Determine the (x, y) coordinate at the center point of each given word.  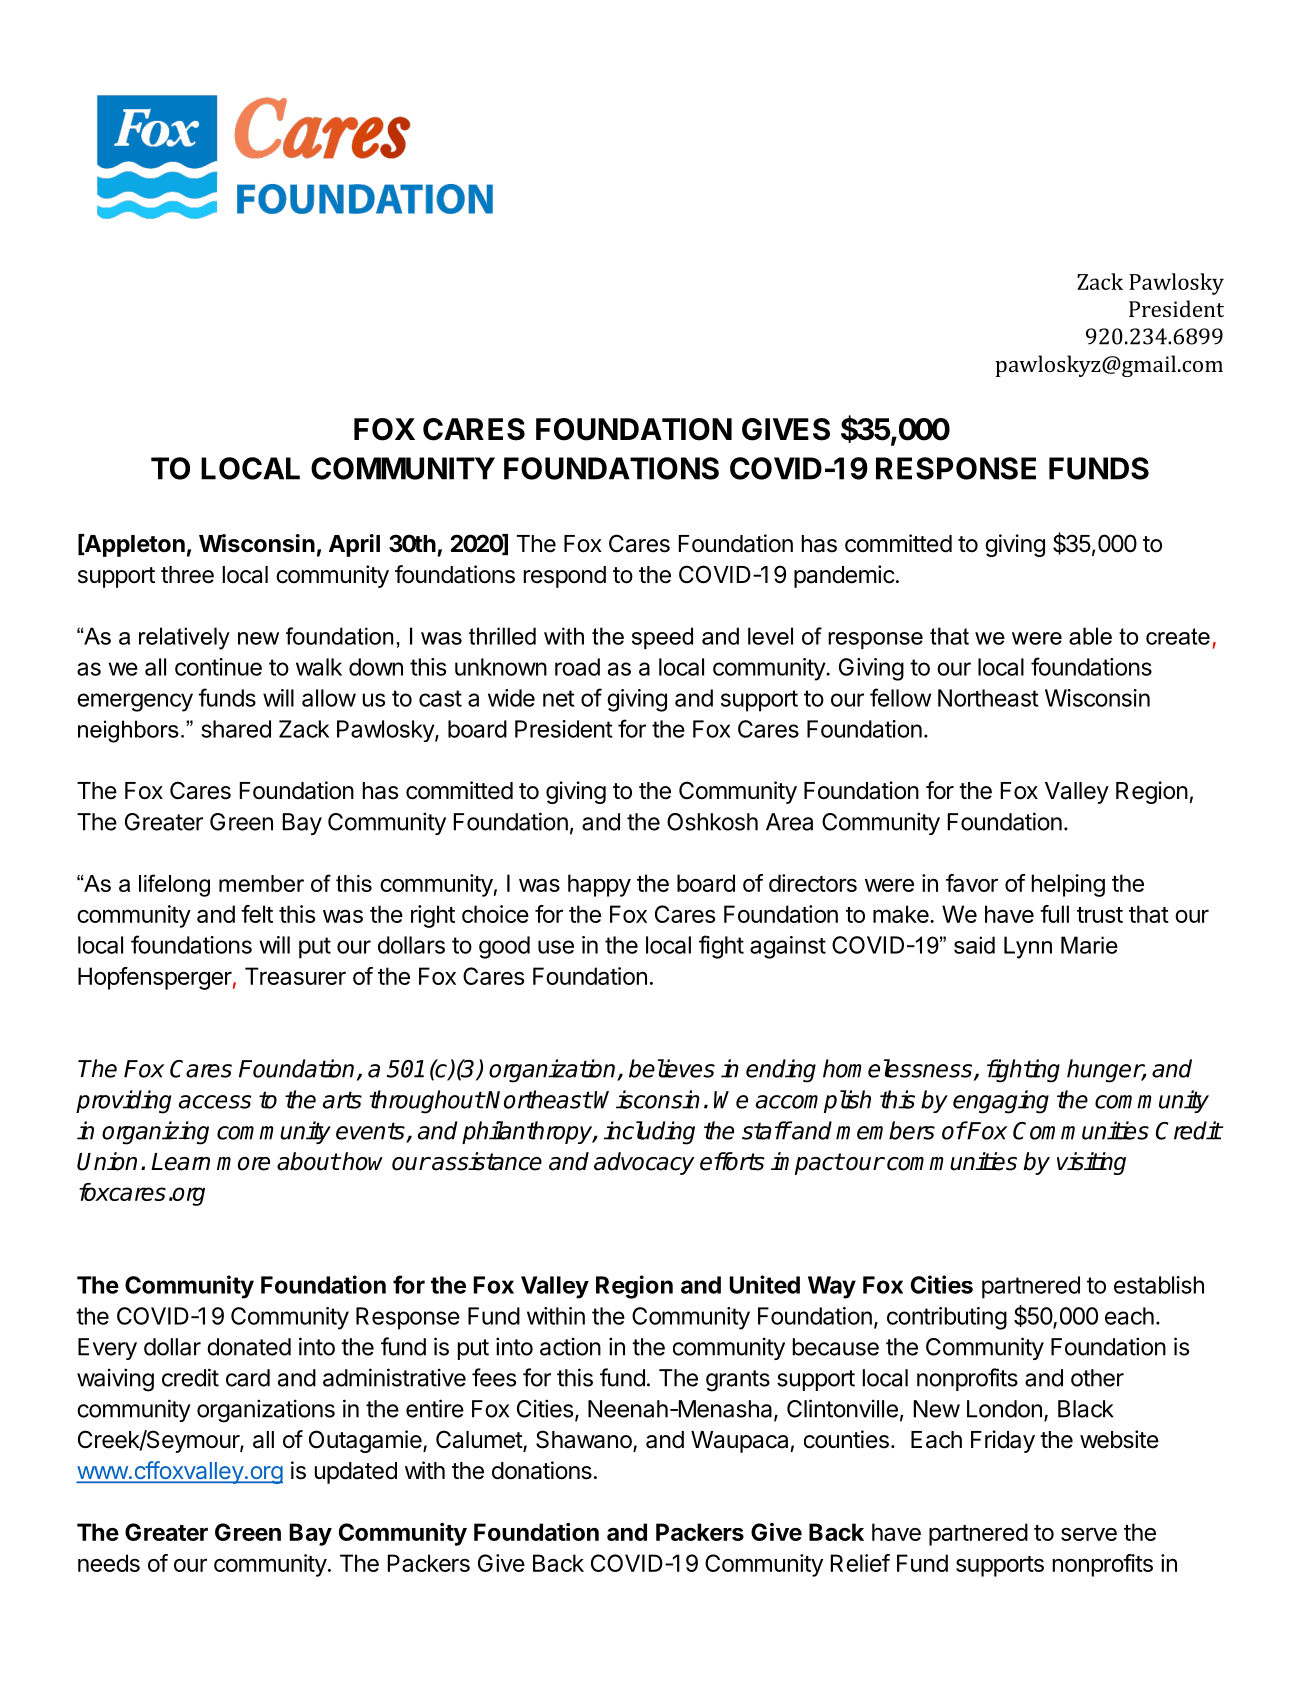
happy (599, 885)
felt (257, 914)
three (187, 575)
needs (109, 1563)
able (1090, 636)
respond (565, 577)
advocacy (644, 1163)
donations (542, 1470)
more (243, 1164)
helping (1068, 885)
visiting (1091, 1163)
